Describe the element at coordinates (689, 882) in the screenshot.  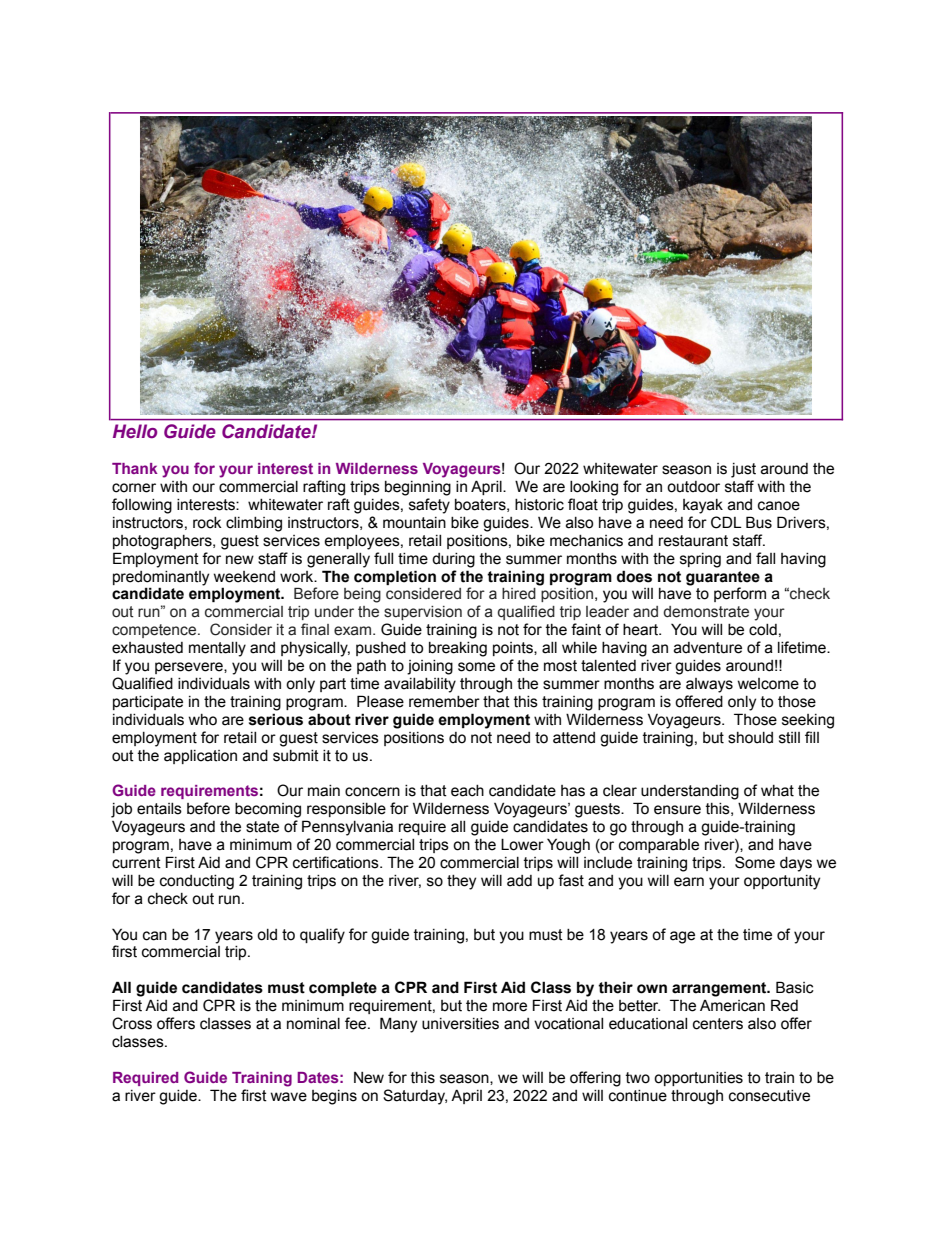
I see `earn` at that location.
